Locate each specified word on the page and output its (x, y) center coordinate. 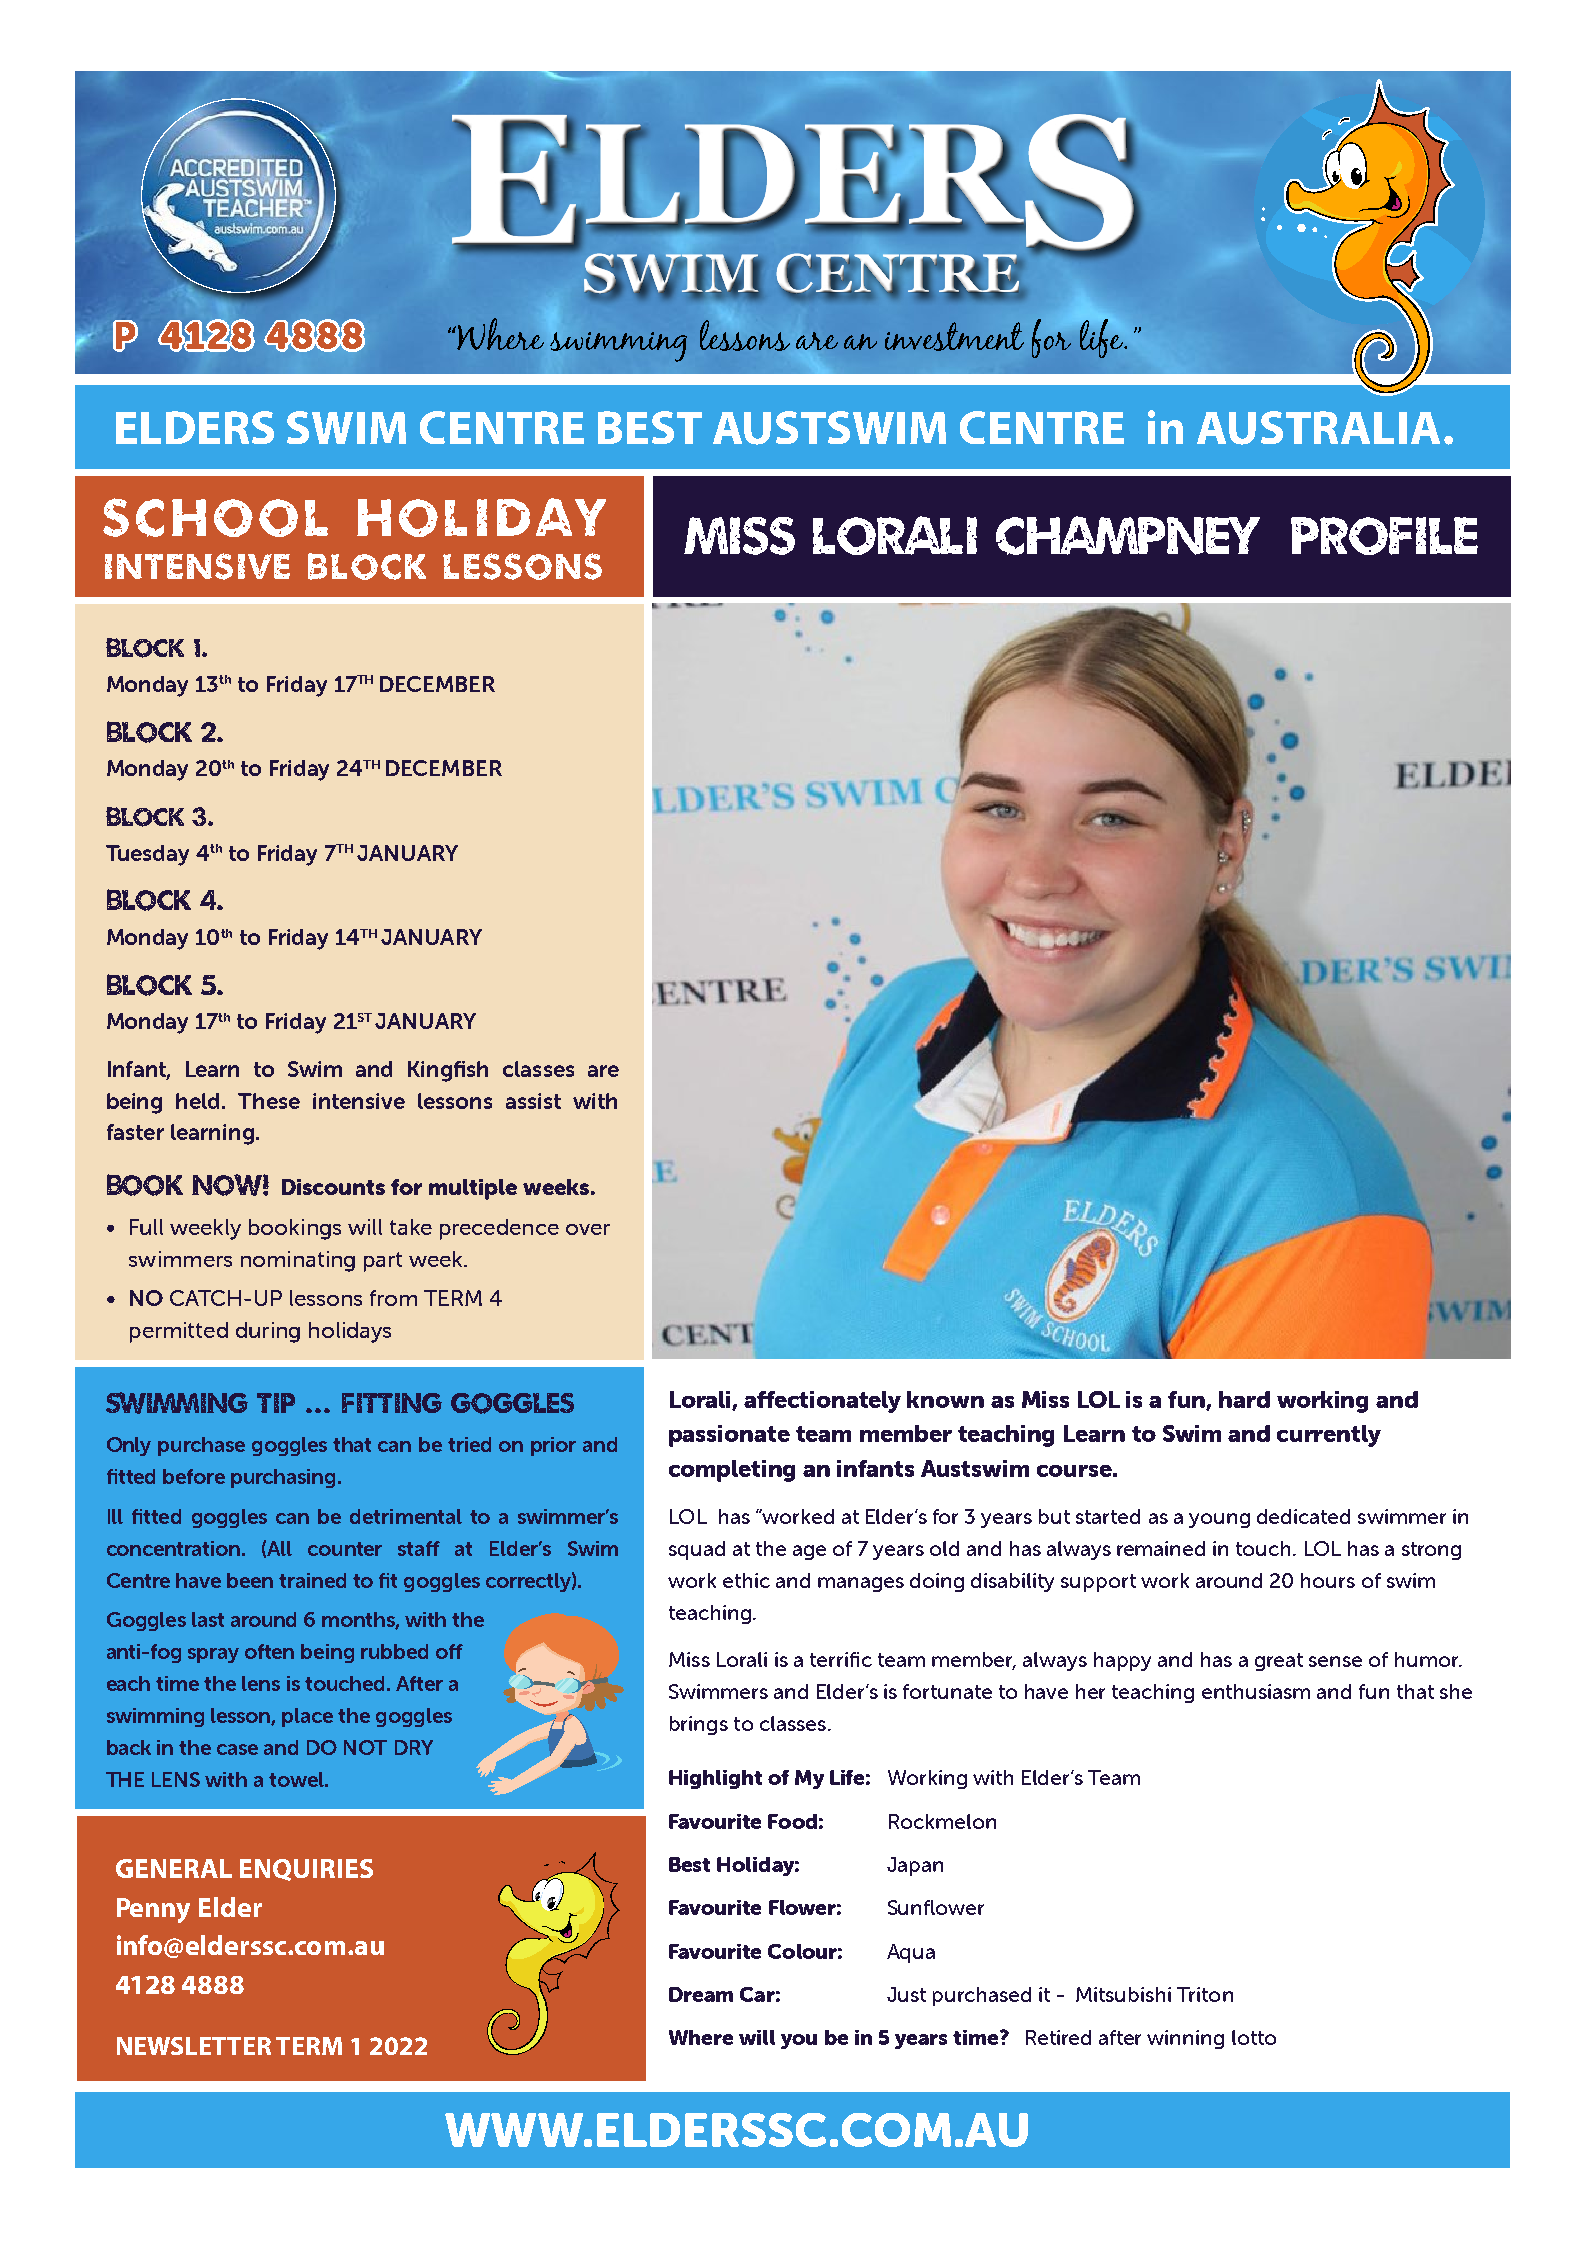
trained (312, 1580)
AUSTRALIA (1318, 428)
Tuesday (147, 855)
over (588, 1229)
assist (533, 1101)
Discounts (333, 1187)
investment (954, 336)
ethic (746, 1580)
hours (1328, 1580)
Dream (701, 1994)
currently (1329, 1436)
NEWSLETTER (194, 2046)
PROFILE (1384, 536)
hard (1244, 1399)
